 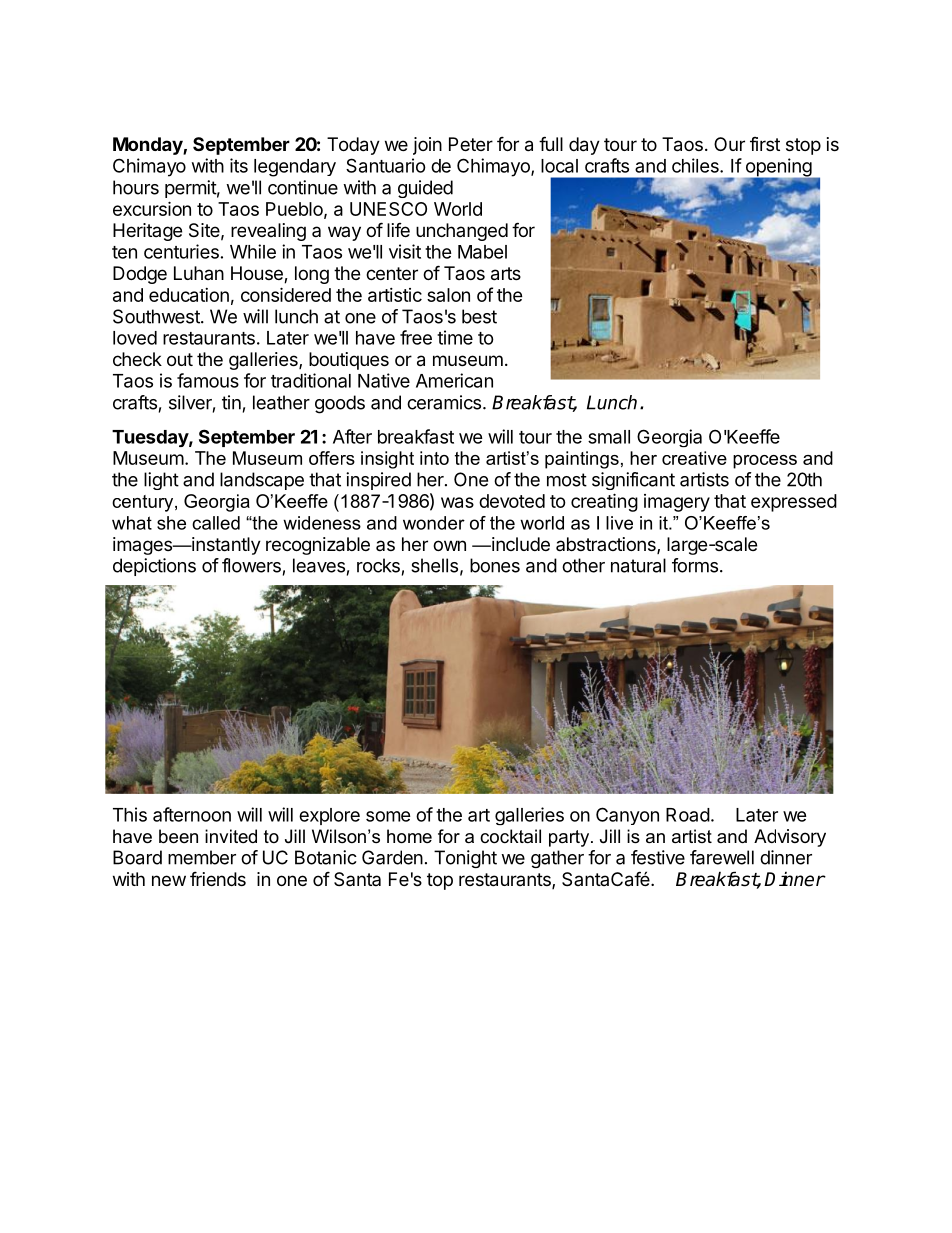 I want to click on Southwest, so click(x=157, y=316).
